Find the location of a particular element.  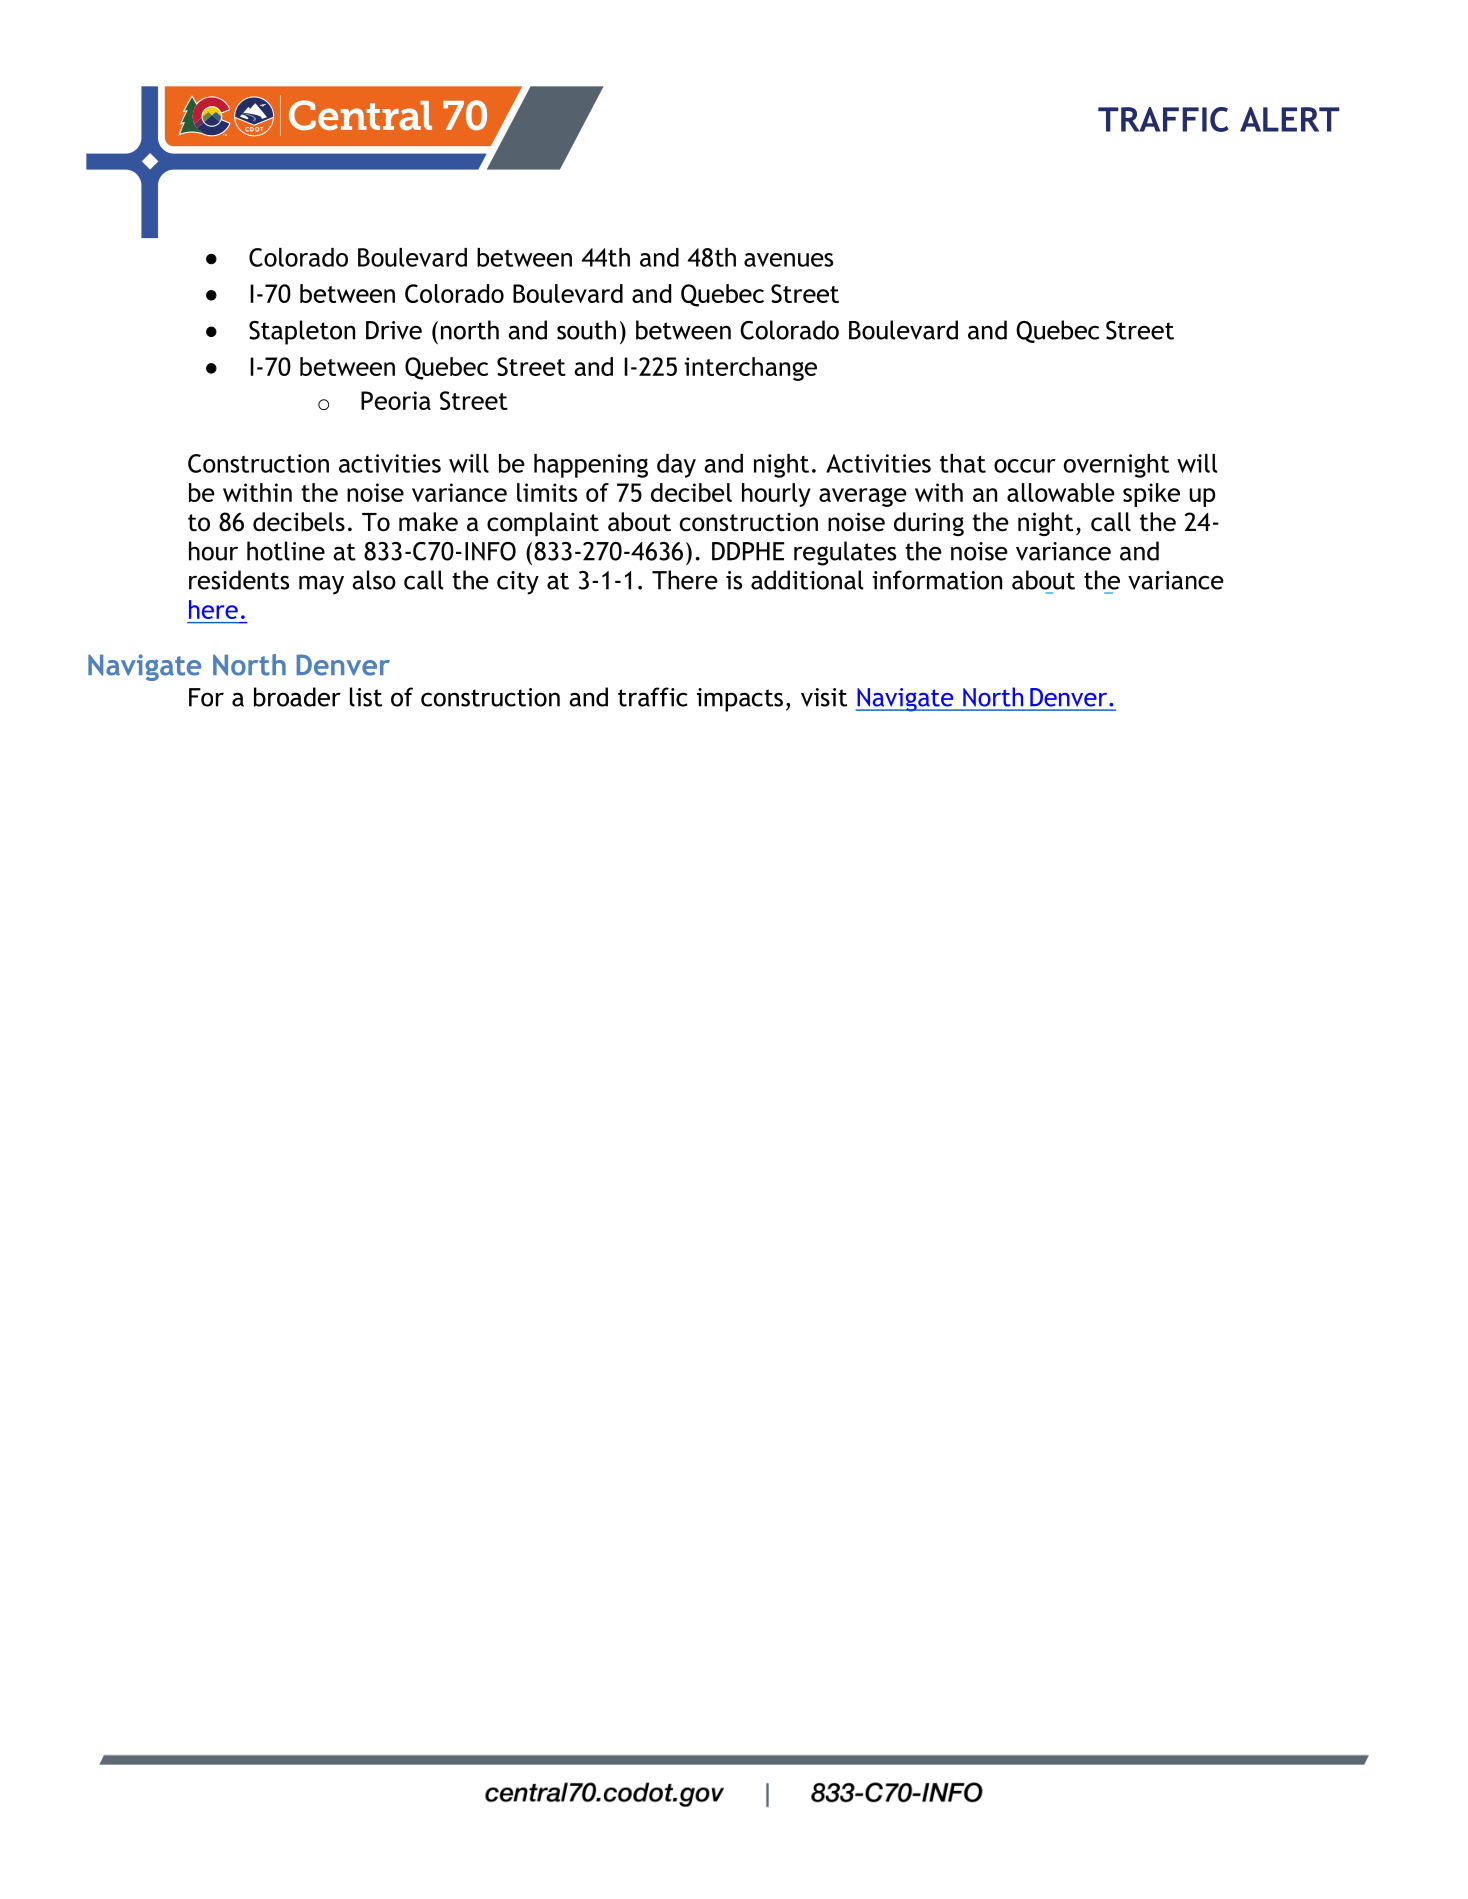

interchange is located at coordinates (750, 369).
